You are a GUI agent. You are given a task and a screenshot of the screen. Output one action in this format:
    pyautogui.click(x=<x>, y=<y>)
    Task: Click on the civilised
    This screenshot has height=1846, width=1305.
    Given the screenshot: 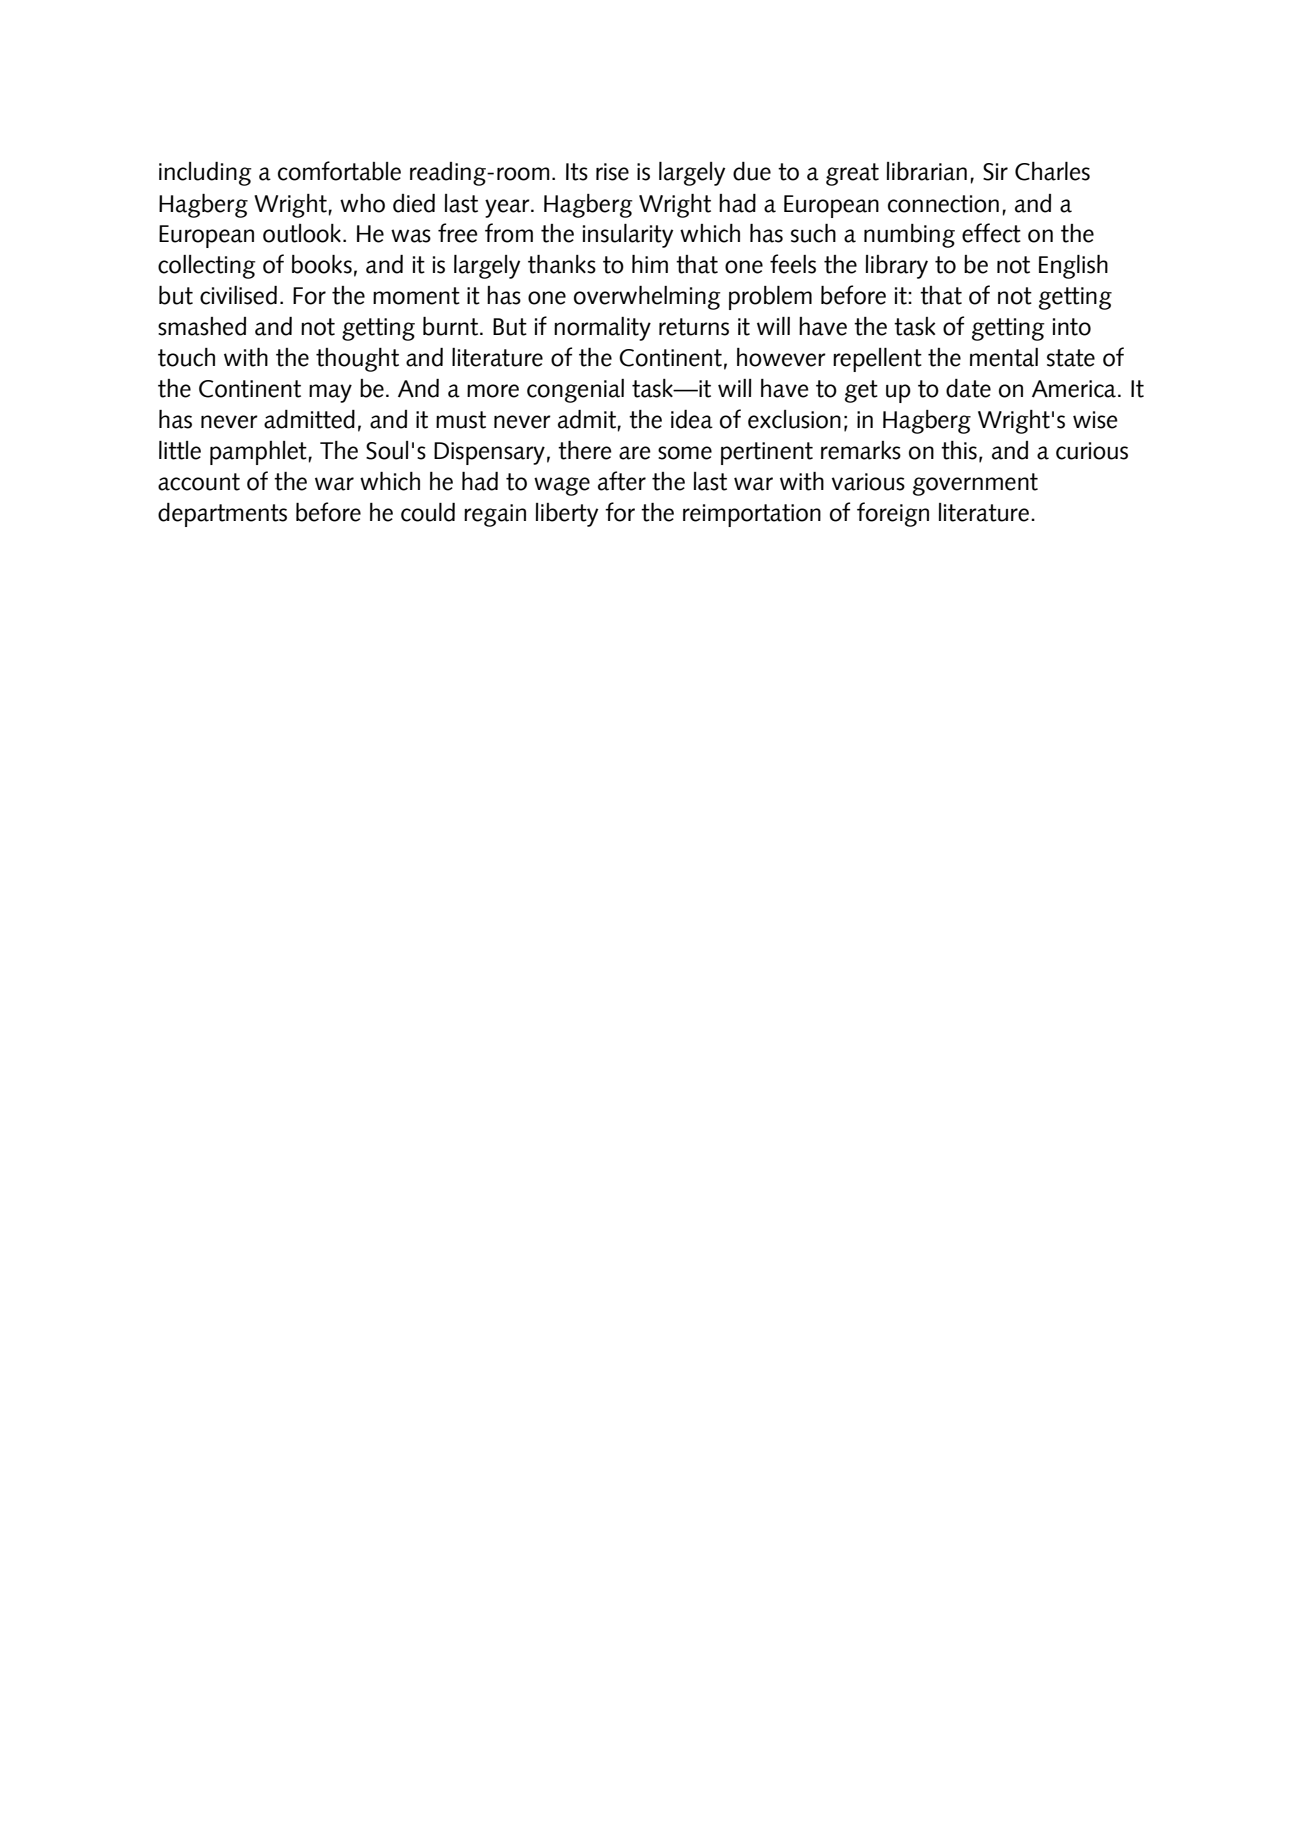 What is the action you would take?
    pyautogui.click(x=238, y=295)
